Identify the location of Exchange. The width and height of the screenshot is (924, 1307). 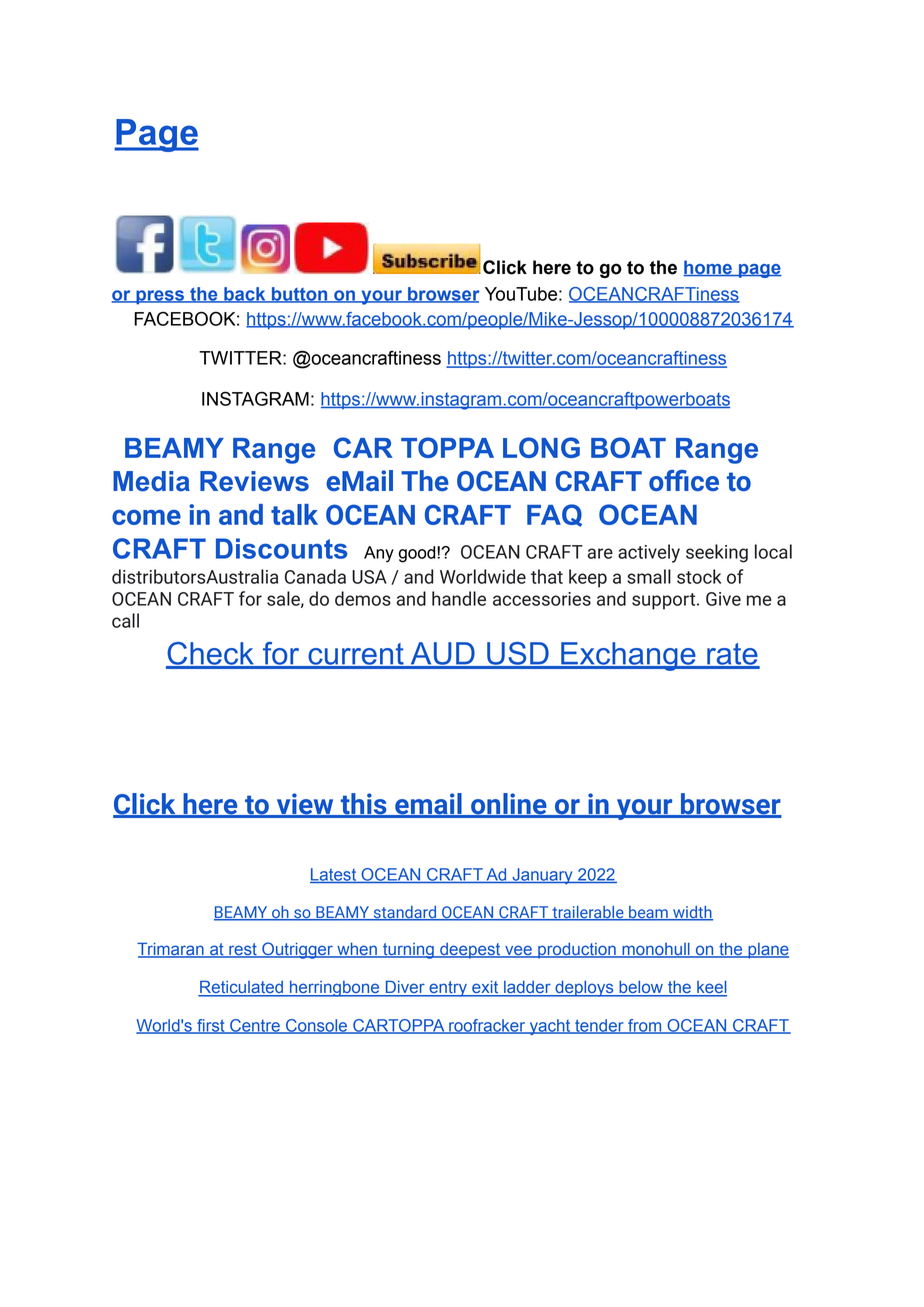
(628, 656).
